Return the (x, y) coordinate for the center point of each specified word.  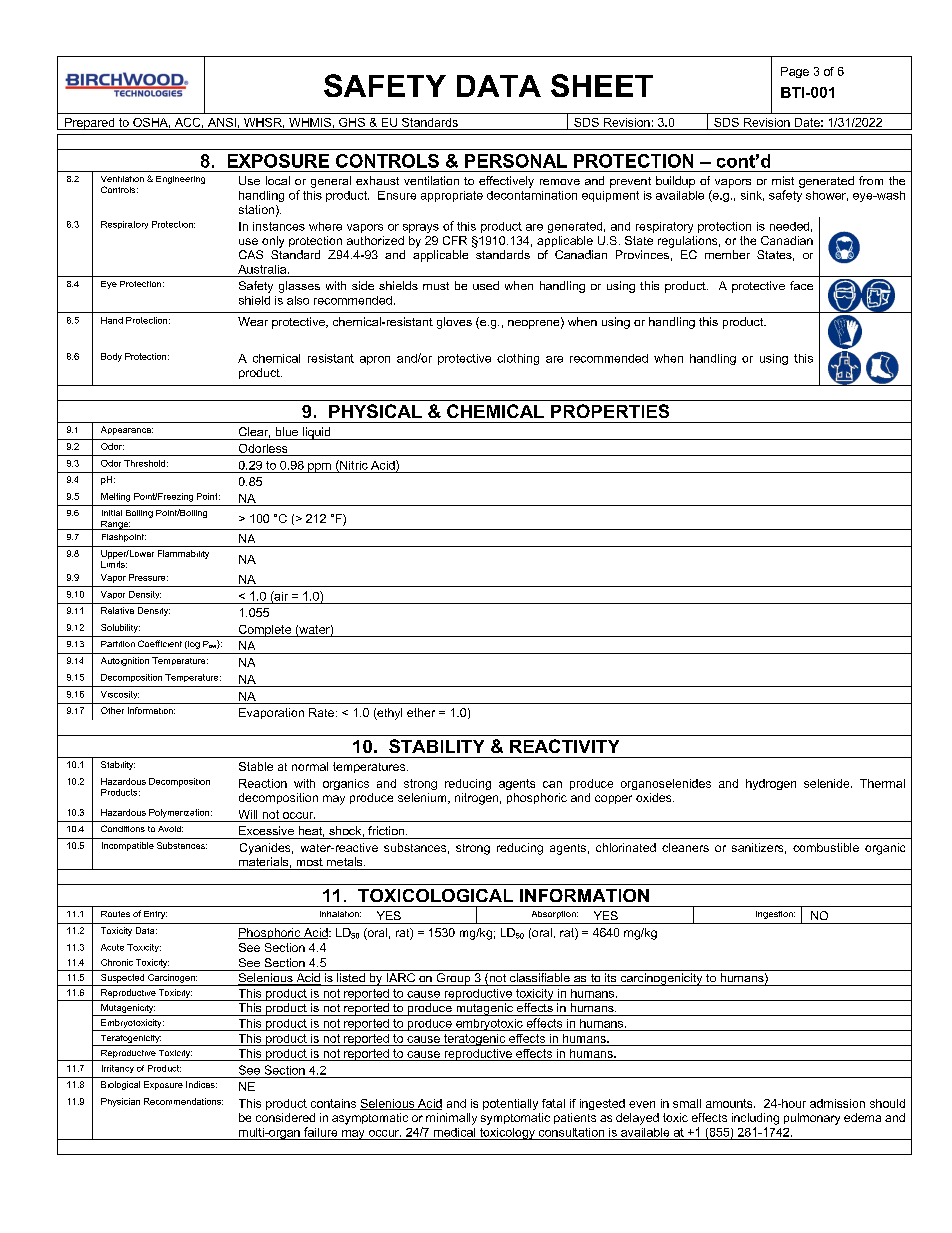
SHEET (602, 85)
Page (795, 72)
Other (112, 710)
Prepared (90, 124)
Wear (253, 321)
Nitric (353, 466)
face (801, 285)
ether (421, 712)
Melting (115, 497)
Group (453, 979)
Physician (120, 1102)
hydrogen (771, 784)
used (486, 285)
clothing (518, 359)
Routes (115, 914)
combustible (826, 847)
